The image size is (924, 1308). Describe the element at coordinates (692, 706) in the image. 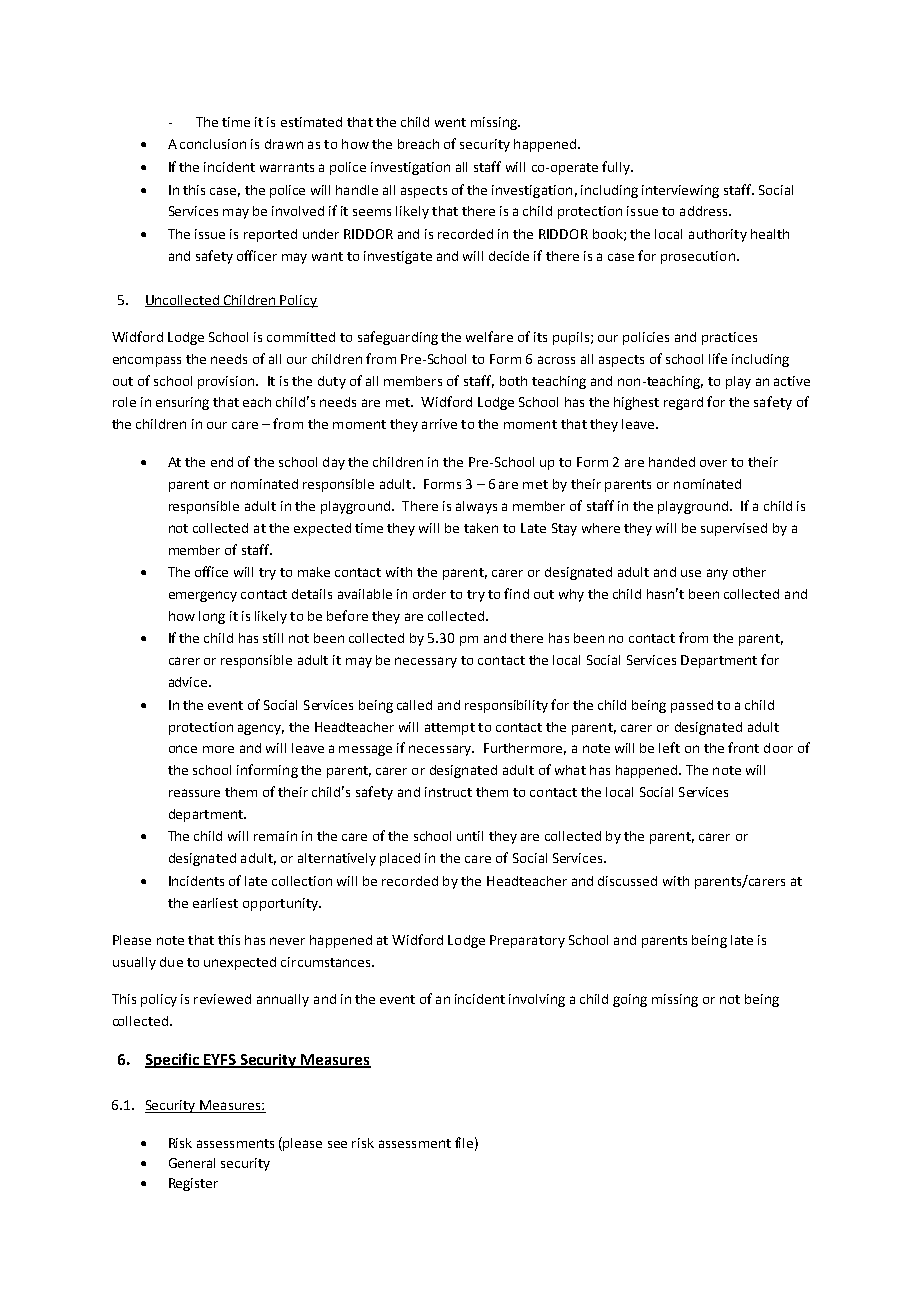

I see `passed` at that location.
